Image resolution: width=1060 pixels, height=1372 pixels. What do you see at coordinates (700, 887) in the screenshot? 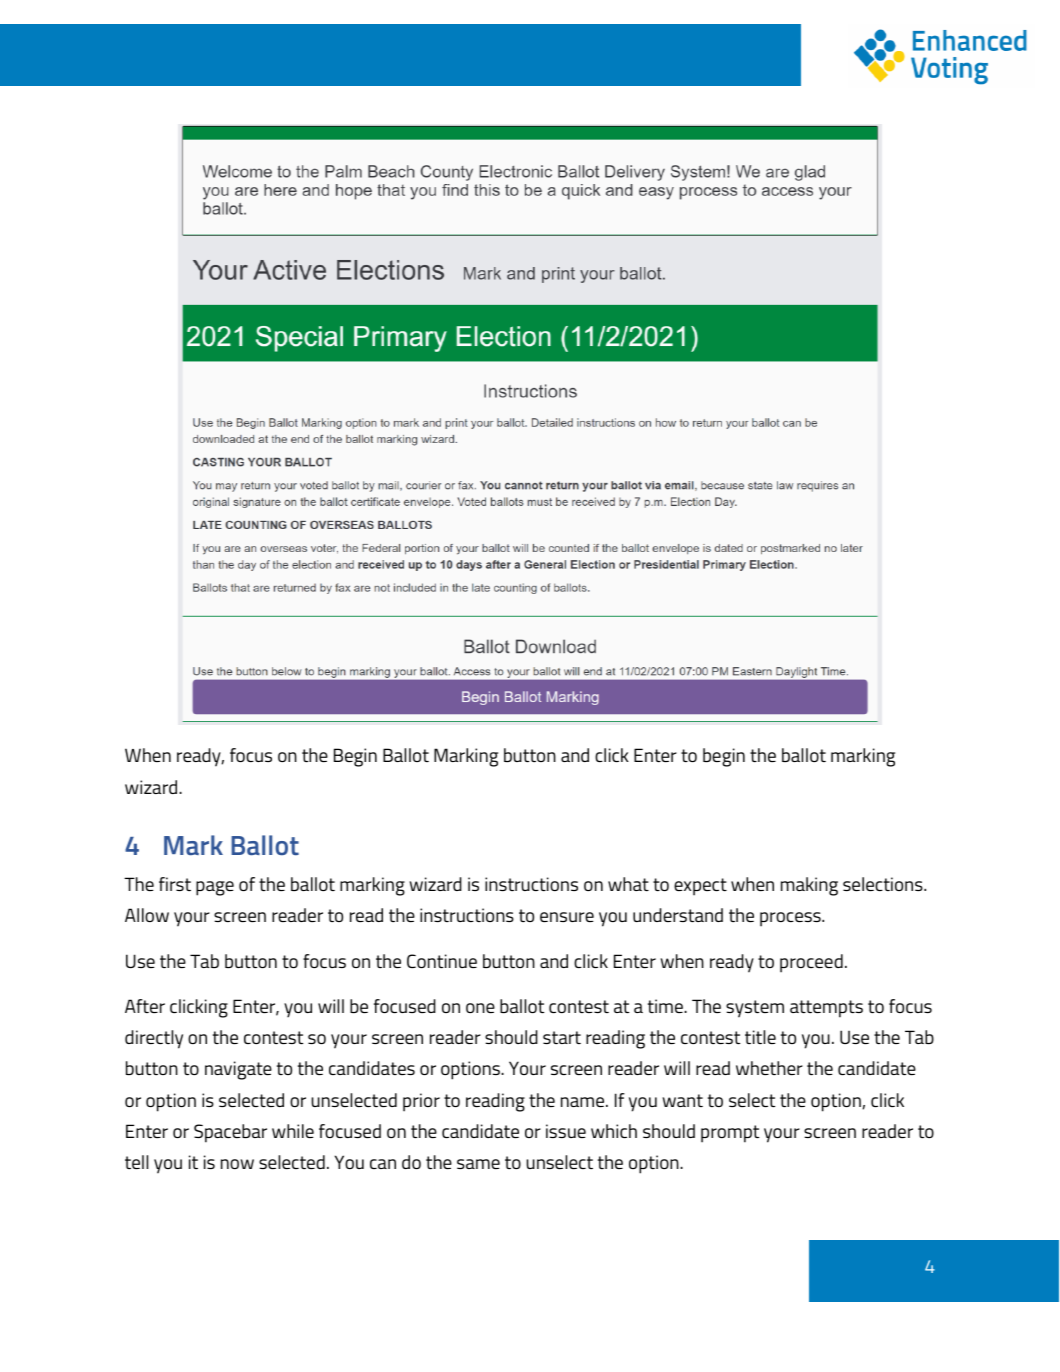
I see `expect` at bounding box center [700, 887].
